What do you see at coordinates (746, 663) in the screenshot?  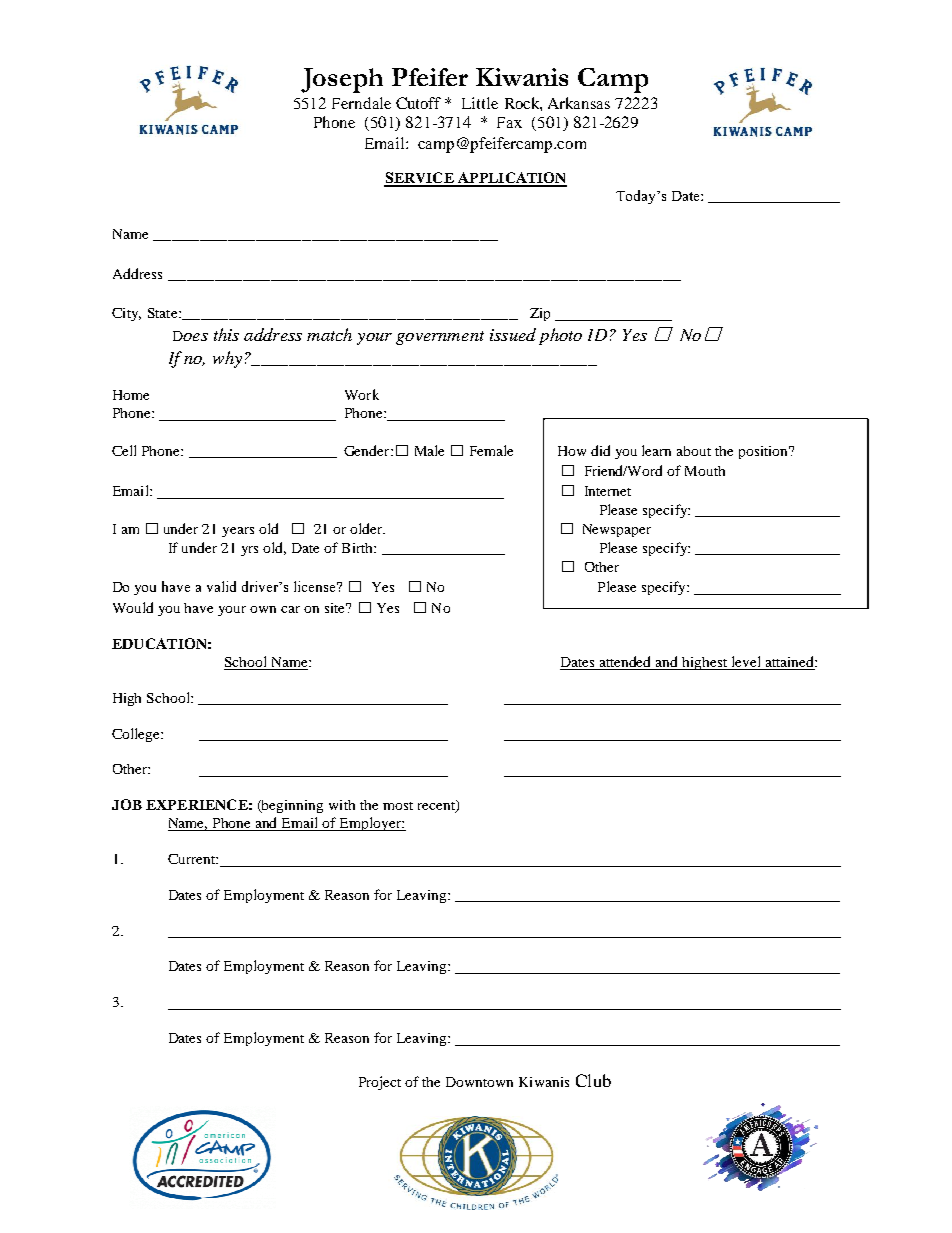 I see `level` at bounding box center [746, 663].
